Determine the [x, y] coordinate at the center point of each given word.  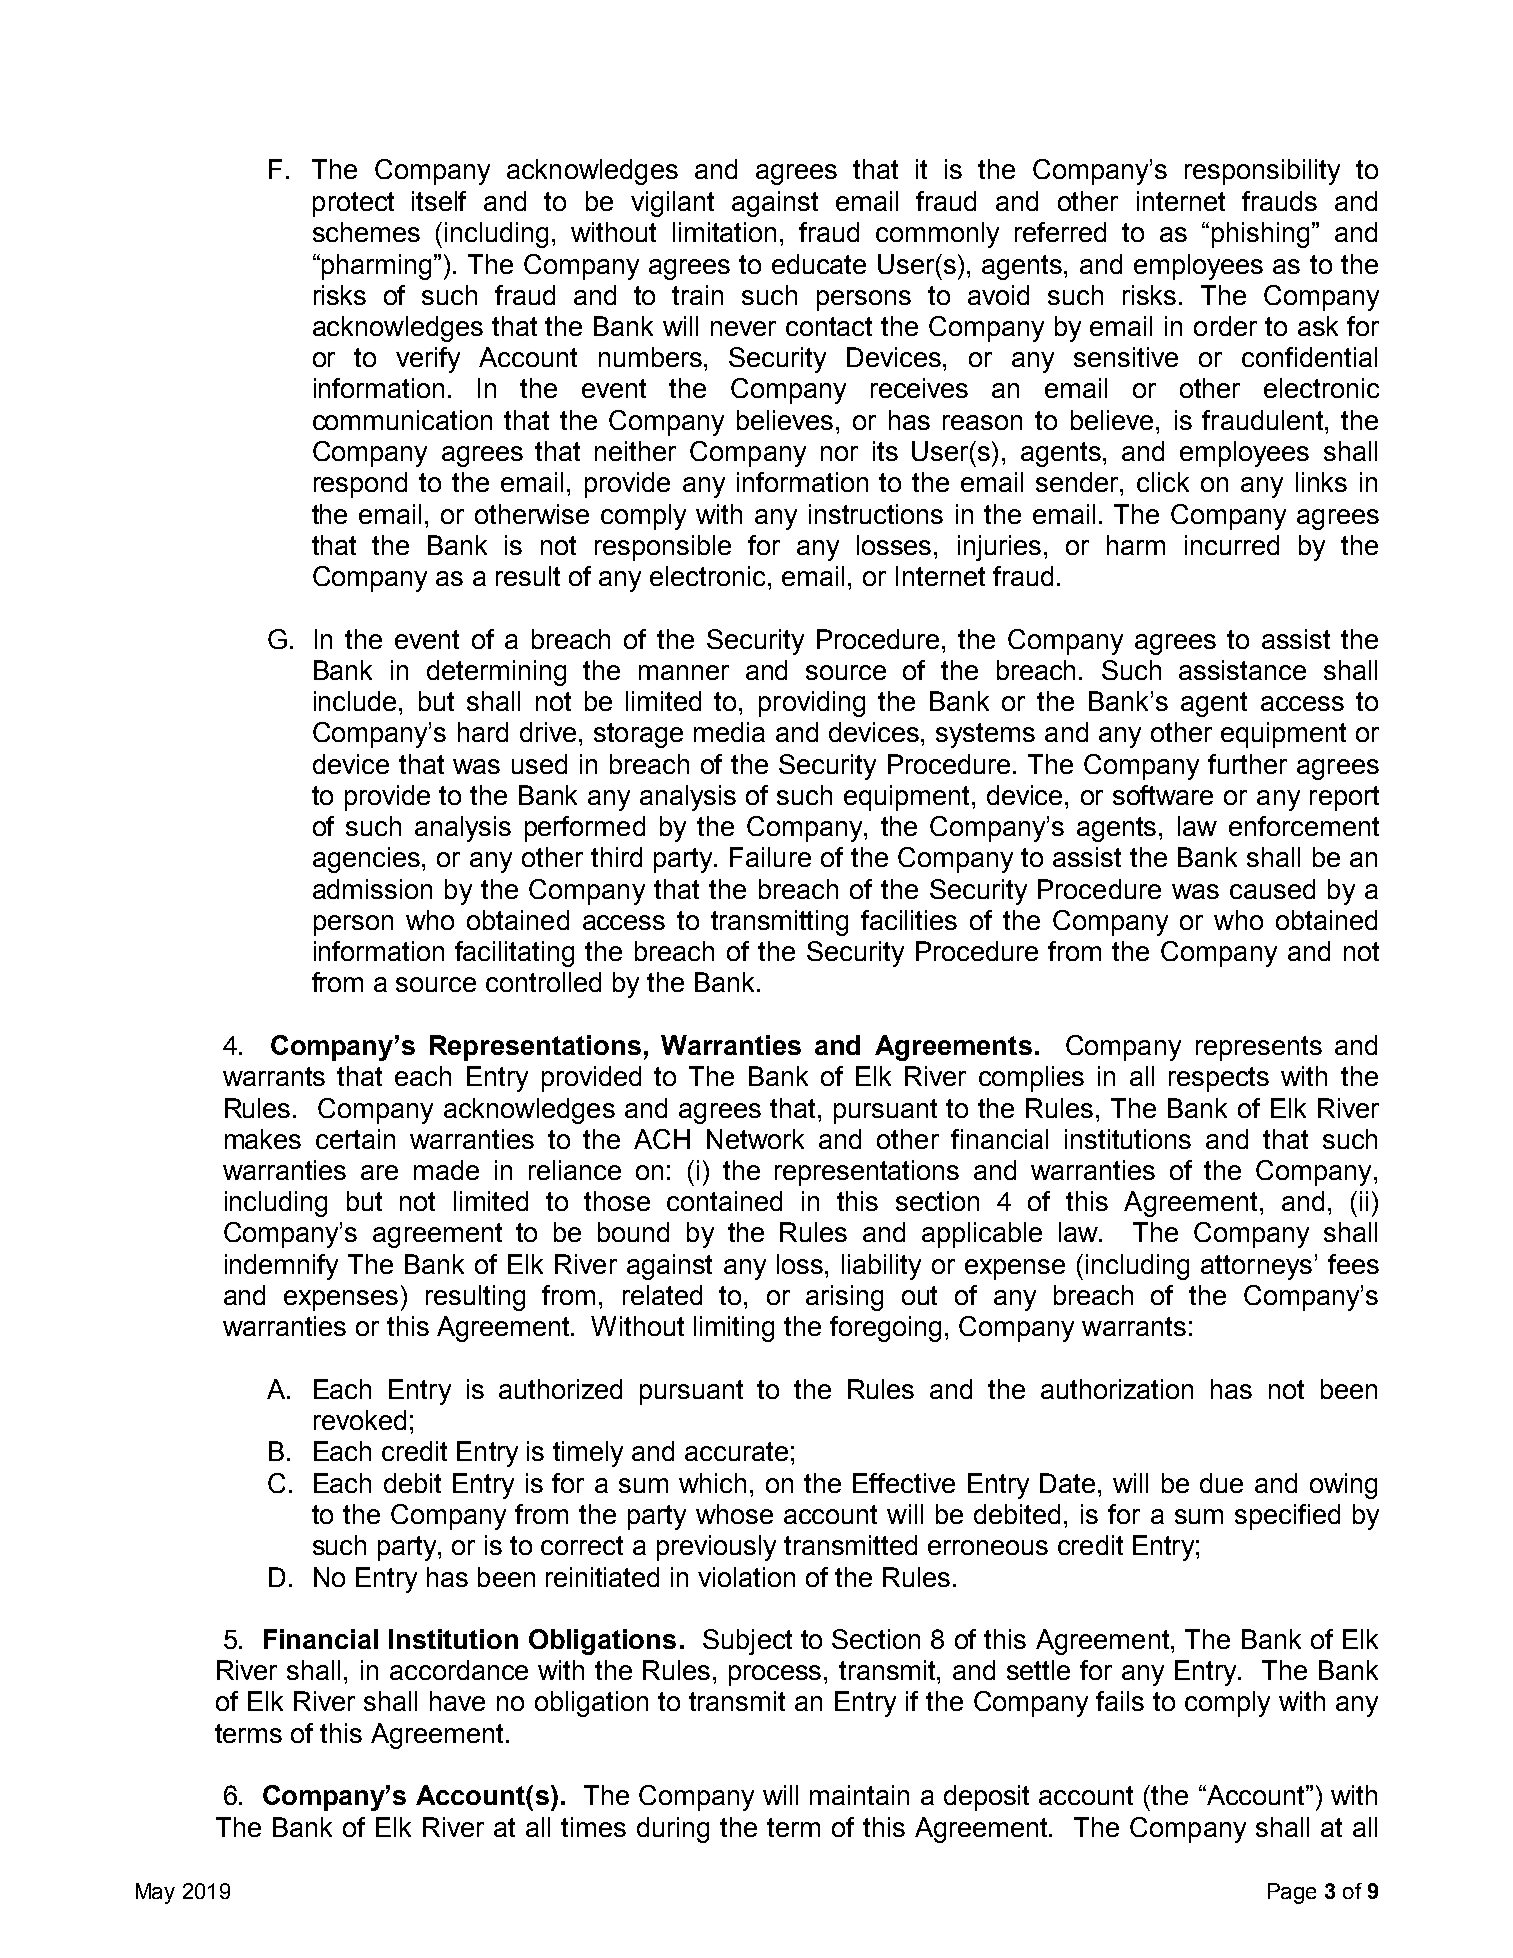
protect [353, 204]
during [673, 1830]
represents [1259, 1048]
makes [263, 1139]
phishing [1260, 235]
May [155, 1893]
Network [755, 1139]
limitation [724, 232]
